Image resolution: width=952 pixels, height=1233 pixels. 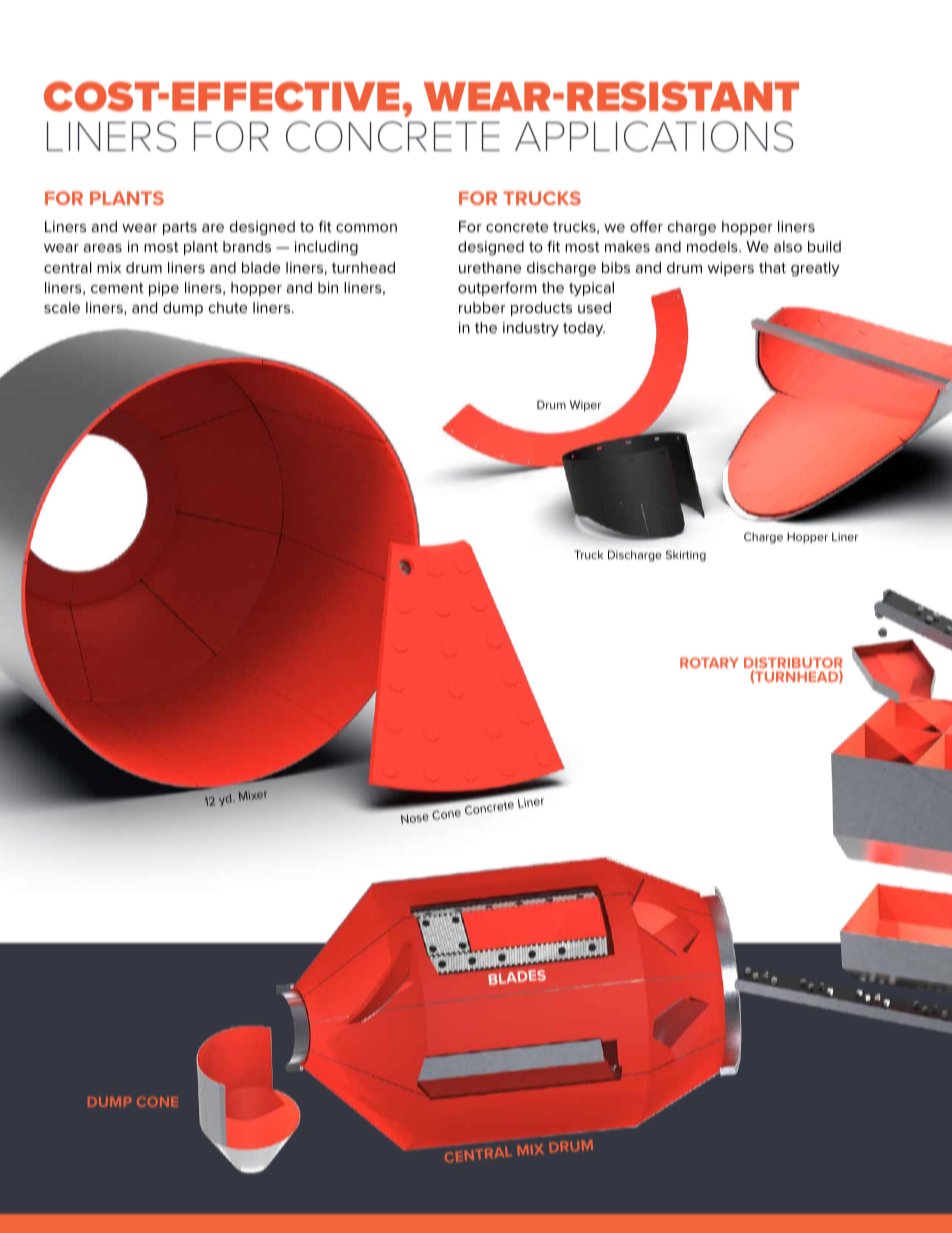 What do you see at coordinates (654, 136) in the document?
I see `APPLICATIONS` at bounding box center [654, 136].
